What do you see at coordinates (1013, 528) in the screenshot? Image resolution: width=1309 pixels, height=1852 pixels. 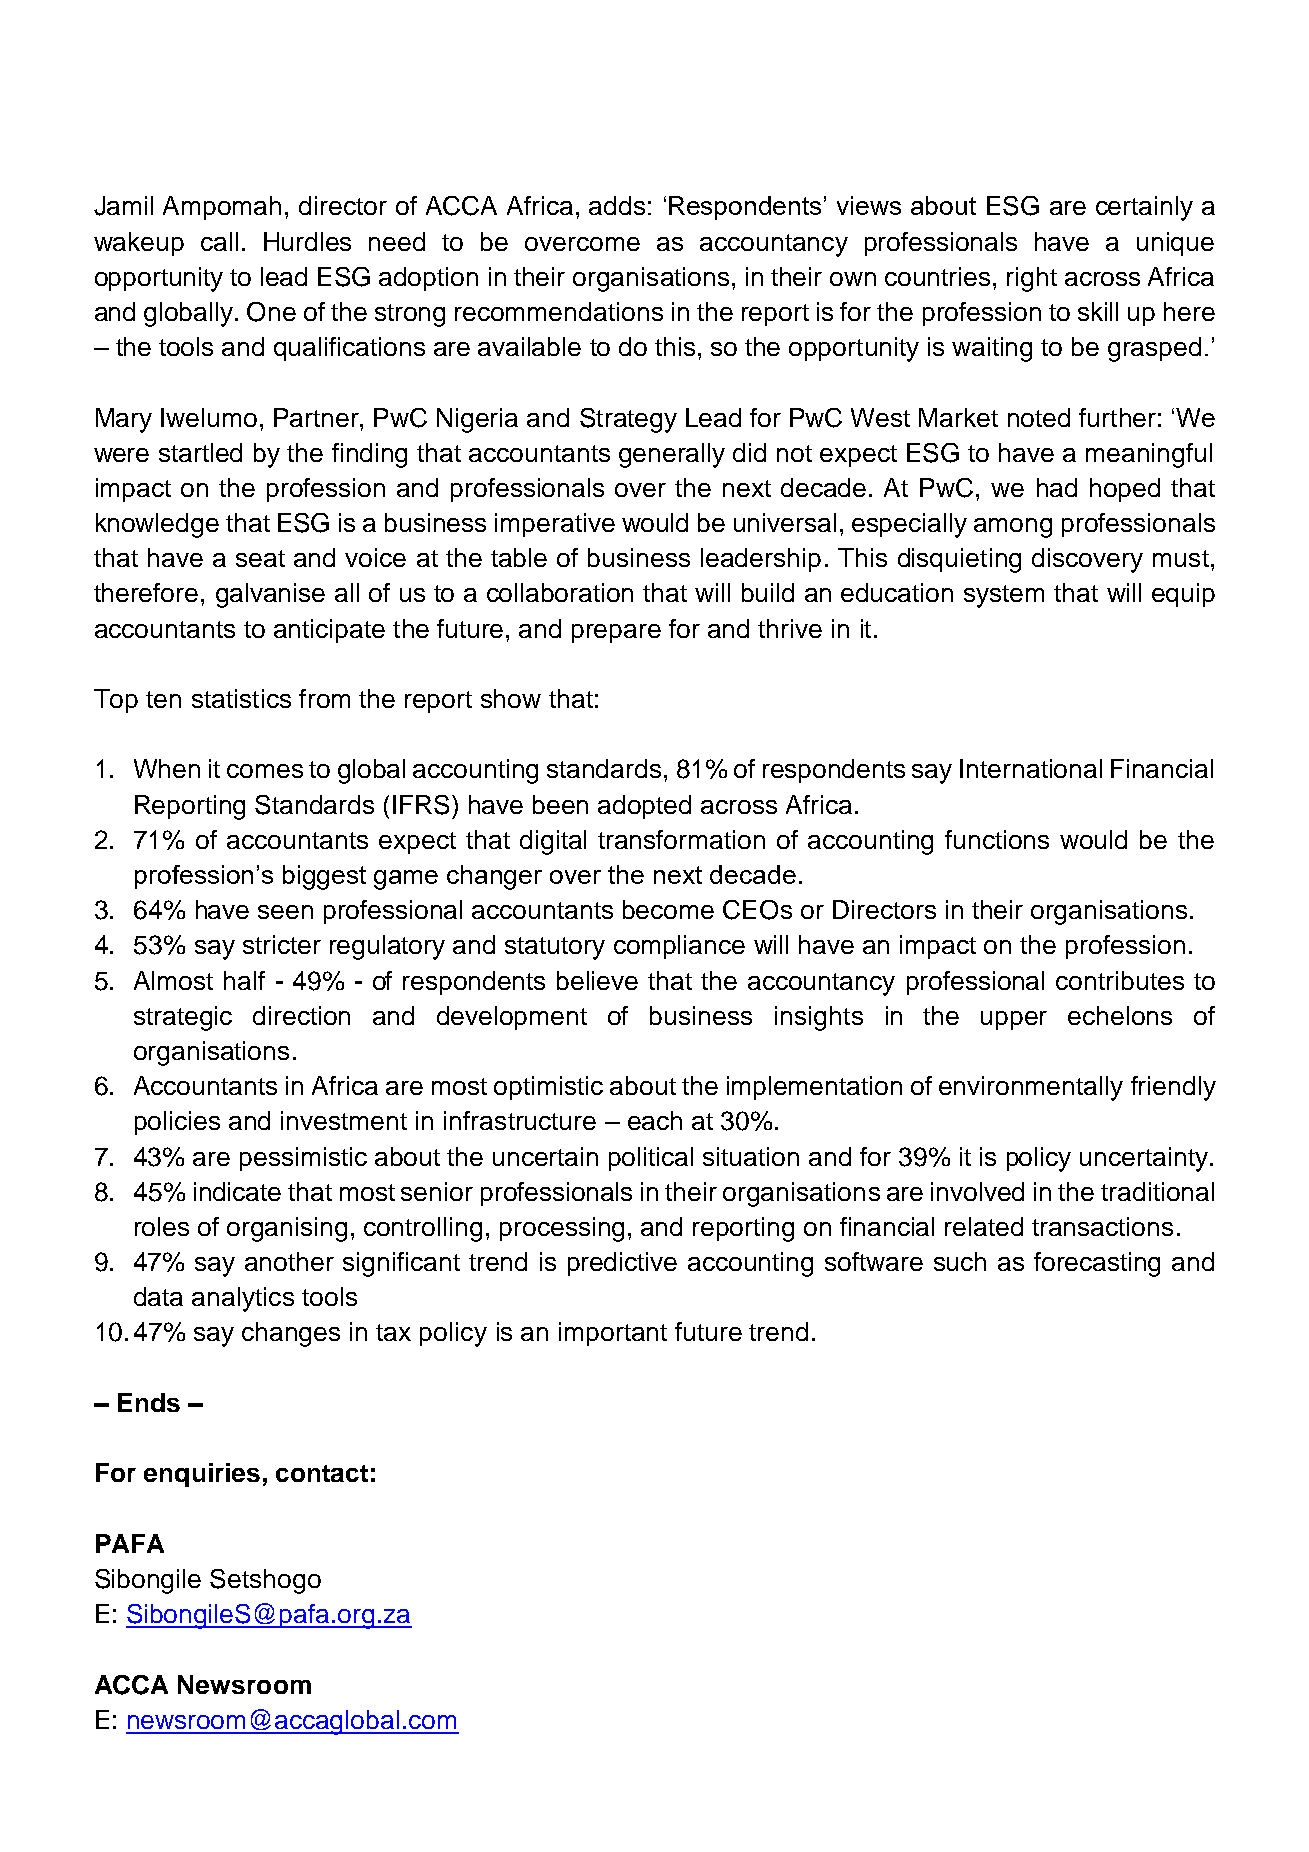 I see `among` at bounding box center [1013, 528].
